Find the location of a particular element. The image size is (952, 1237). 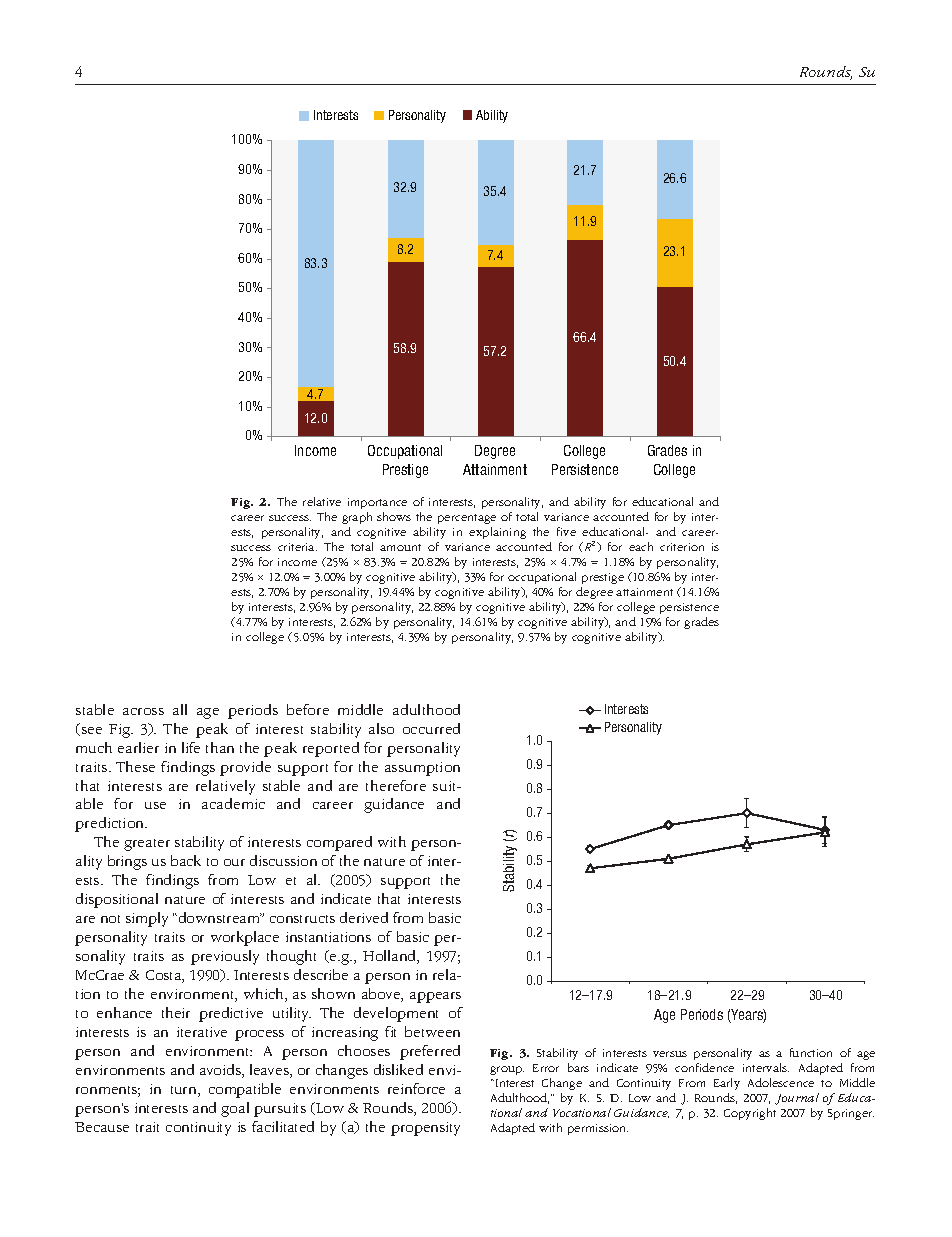

criterion is located at coordinates (682, 547).
